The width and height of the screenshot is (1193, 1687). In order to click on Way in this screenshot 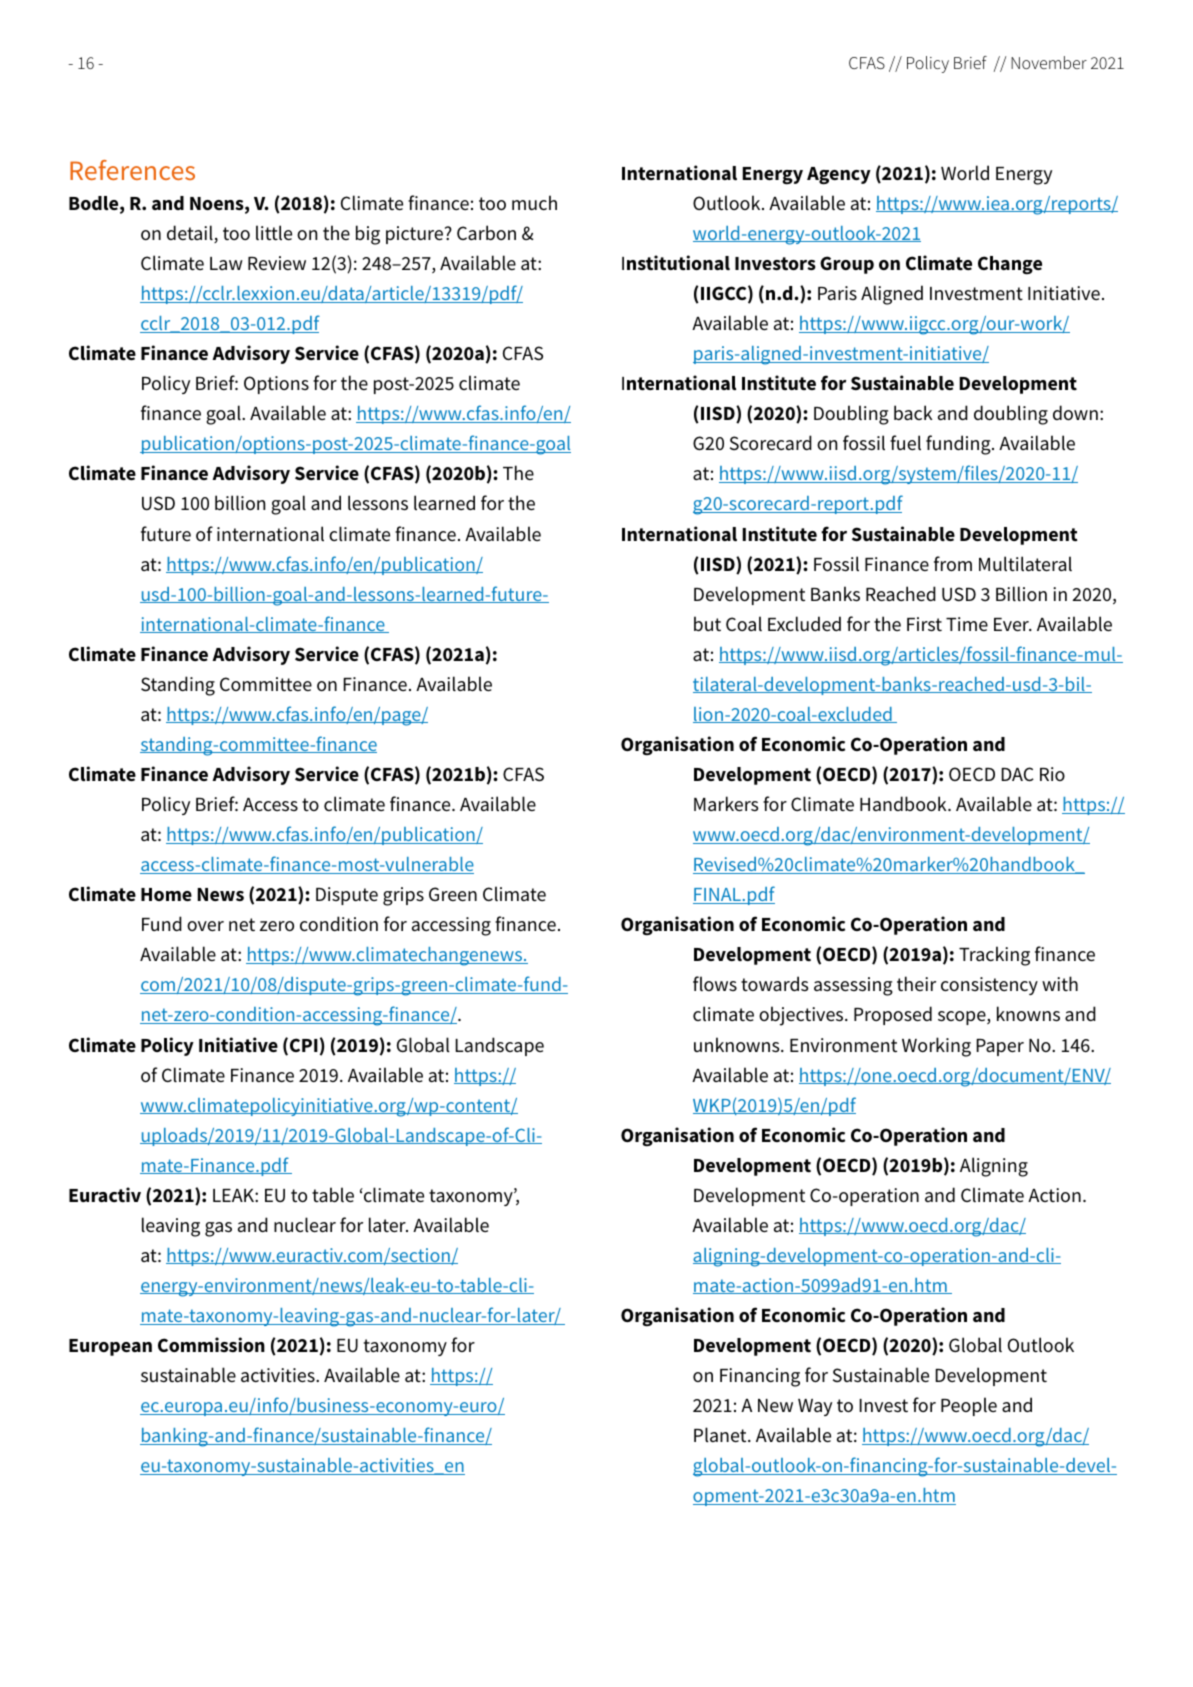, I will do `click(815, 1407)`.
